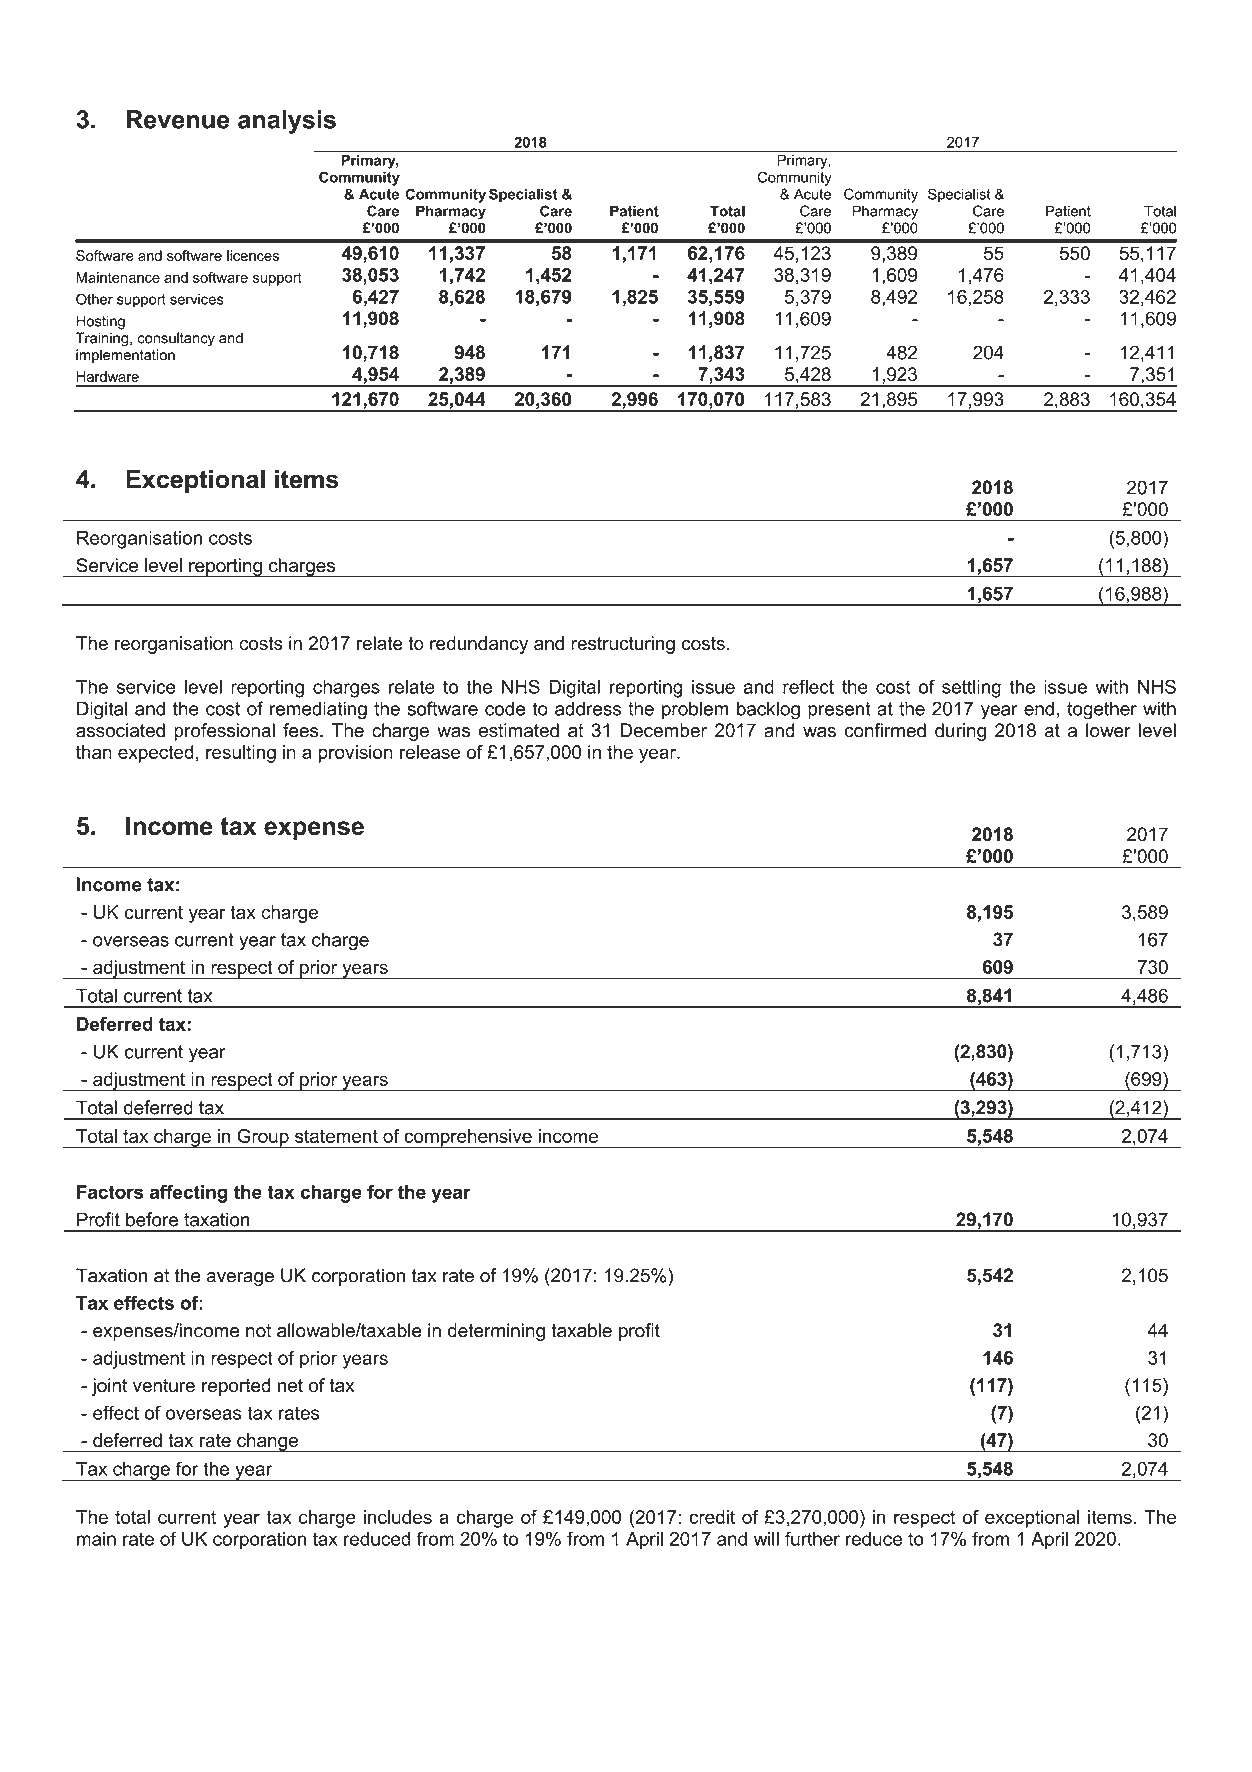 The width and height of the page is (1252, 1772). Describe the element at coordinates (263, 1139) in the page. I see `Group` at that location.
